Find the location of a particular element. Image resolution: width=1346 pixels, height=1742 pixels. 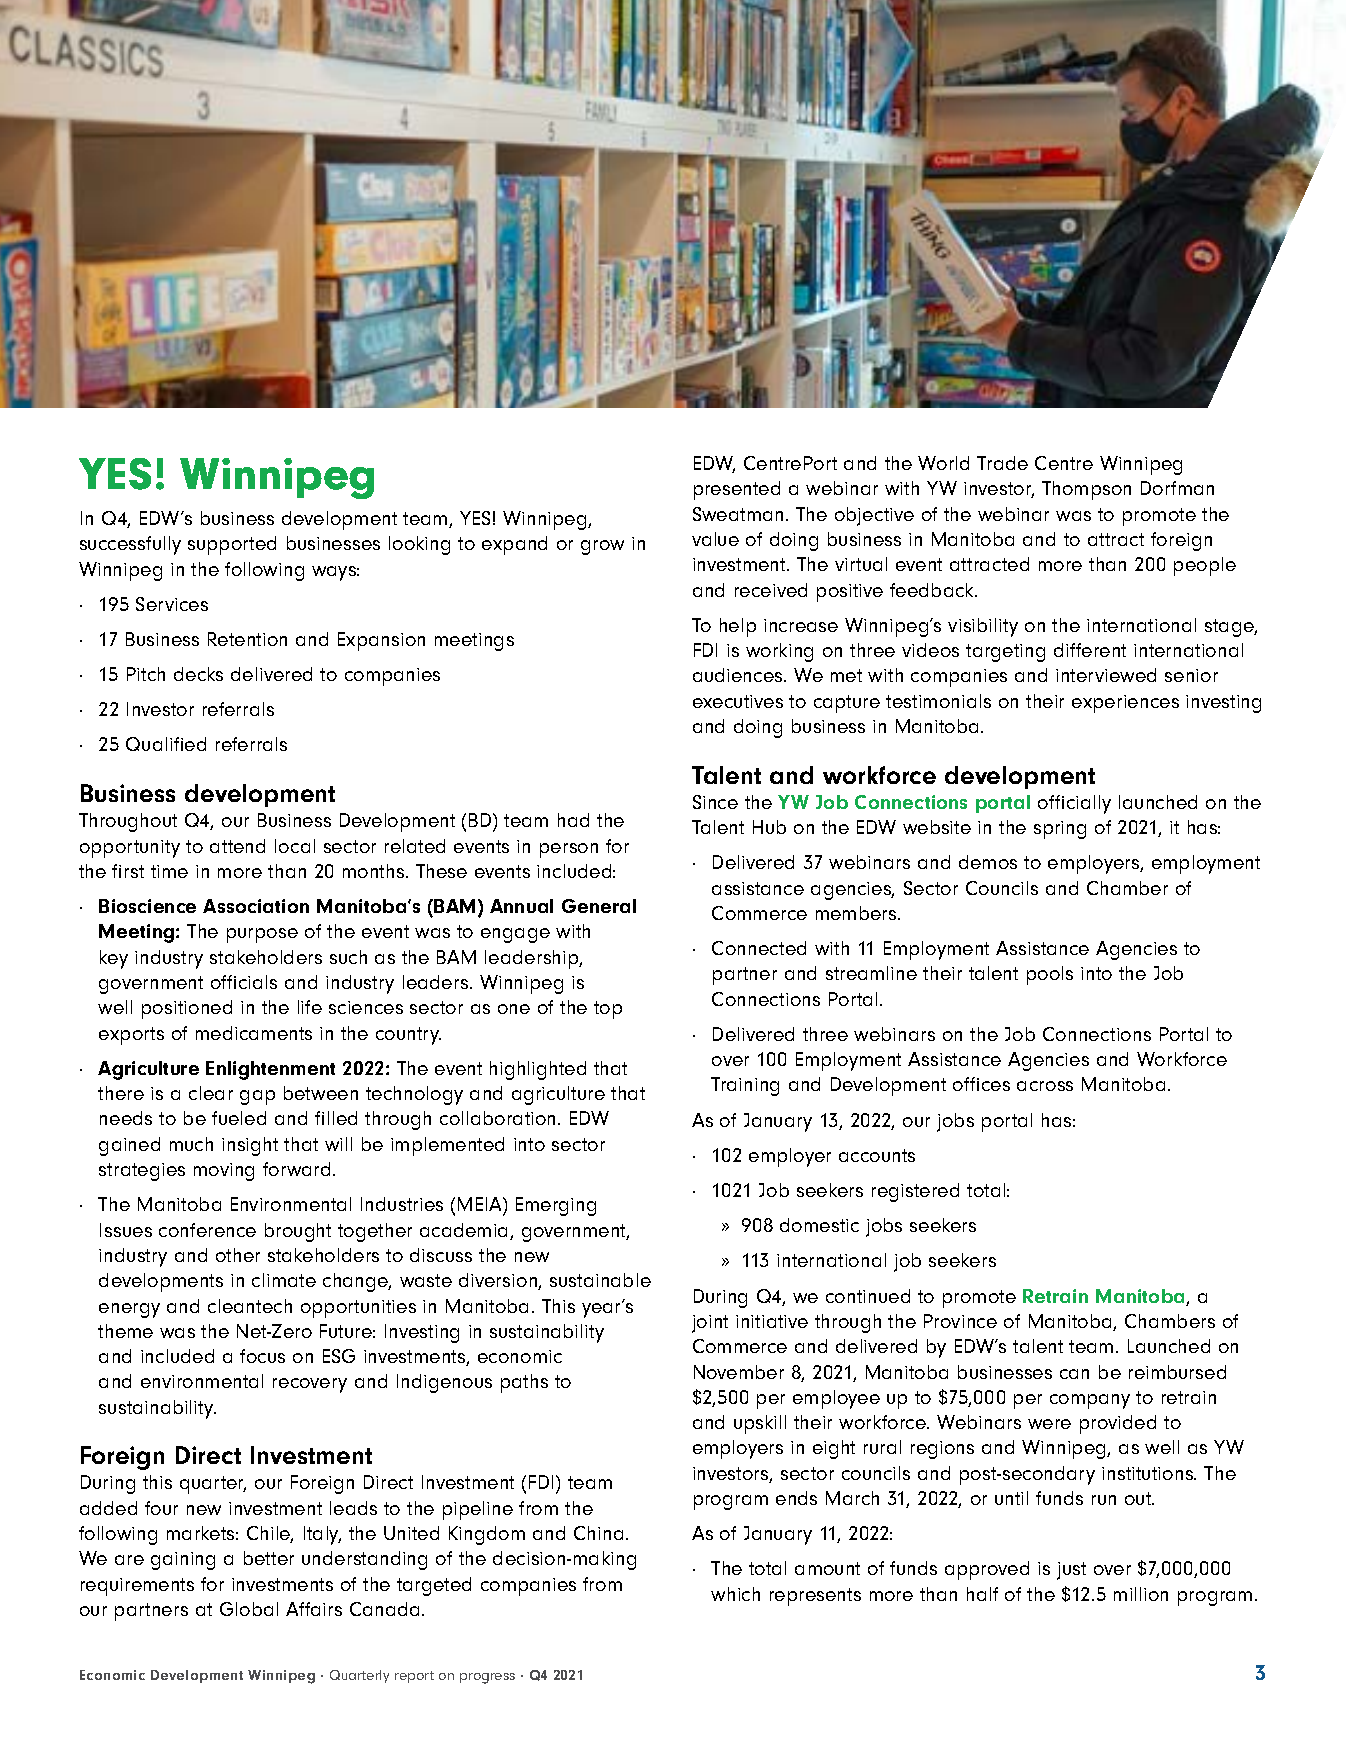

Global is located at coordinates (249, 1609).
